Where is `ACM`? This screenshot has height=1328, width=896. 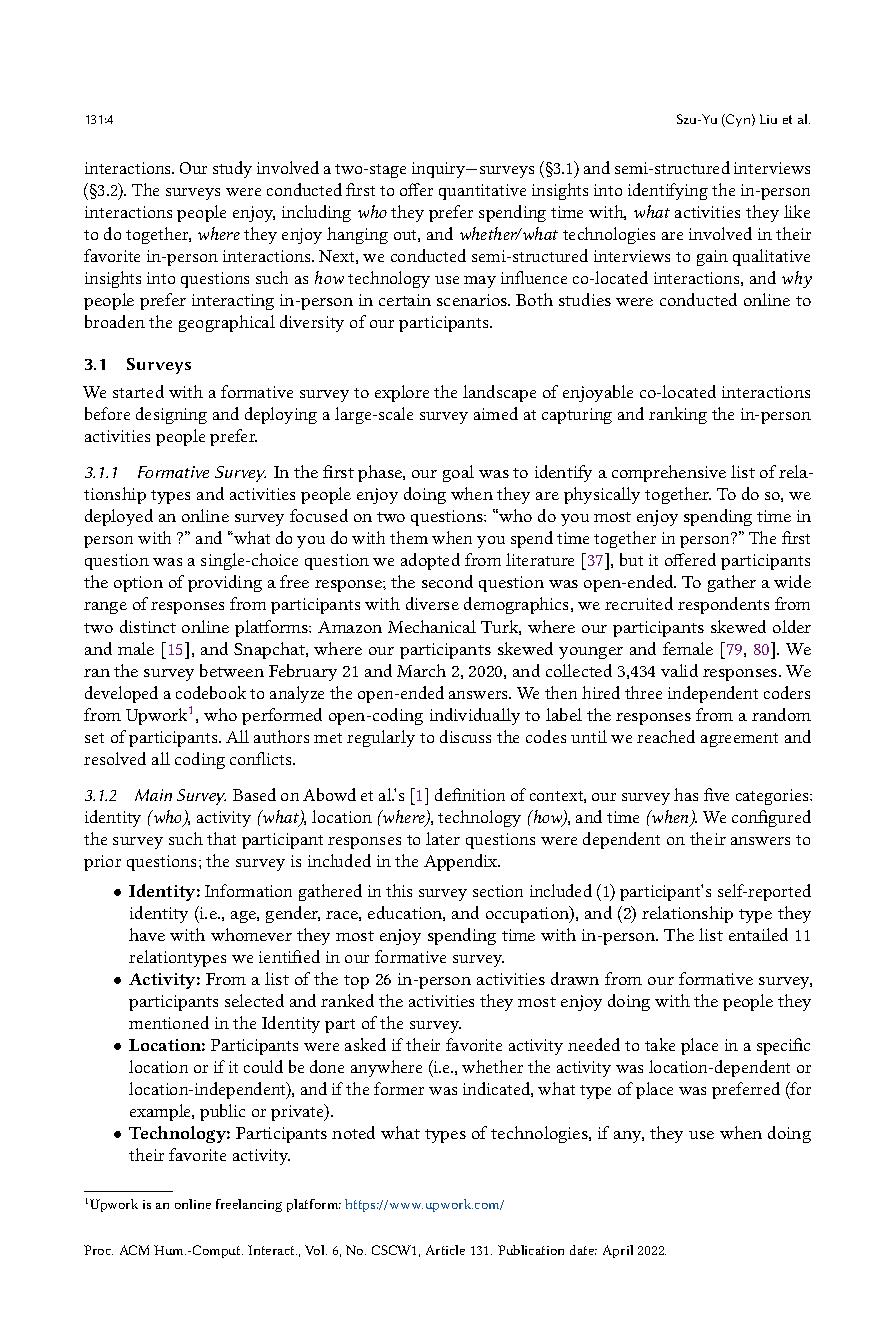
ACM is located at coordinates (134, 1250).
